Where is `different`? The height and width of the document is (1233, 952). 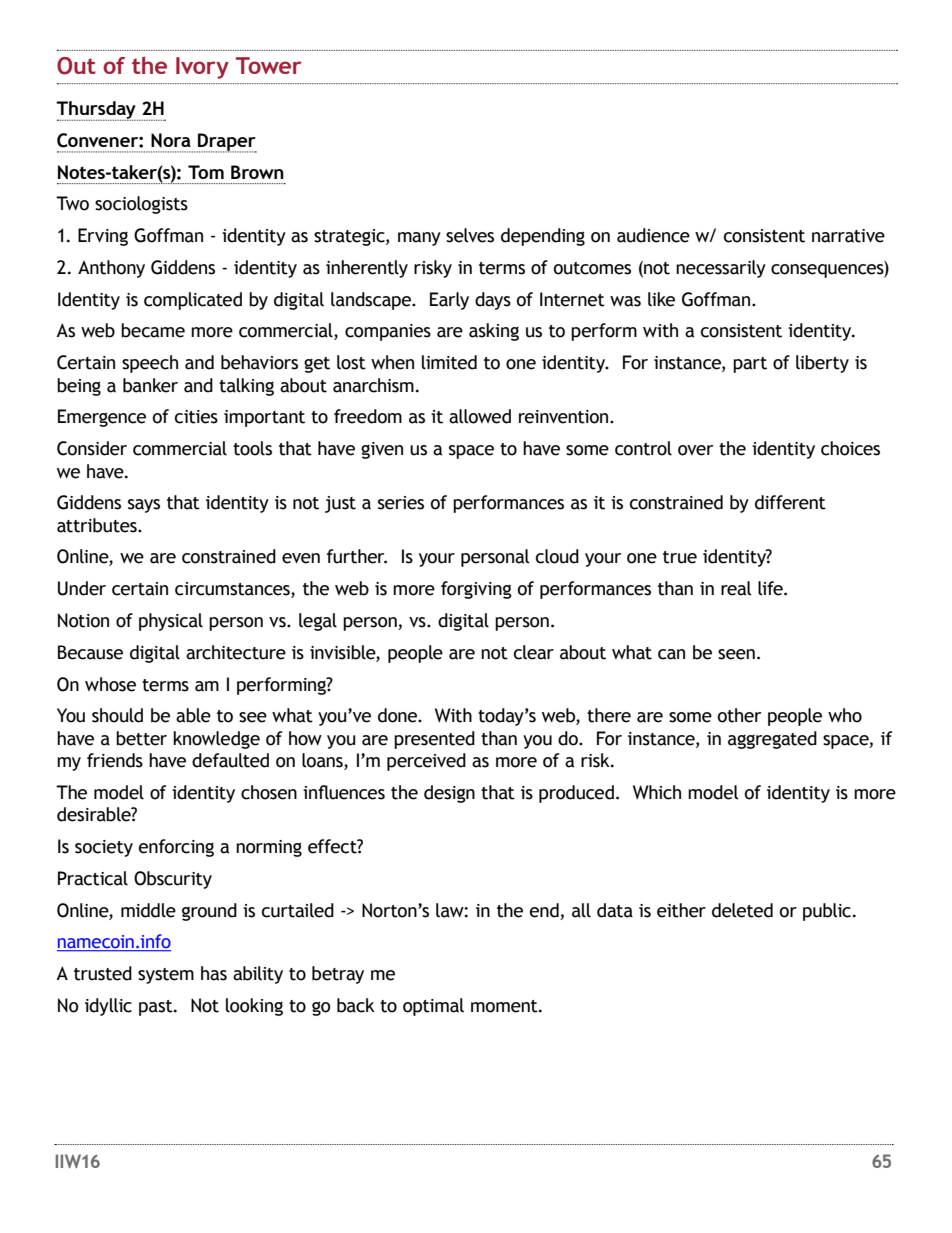
different is located at coordinates (790, 502).
